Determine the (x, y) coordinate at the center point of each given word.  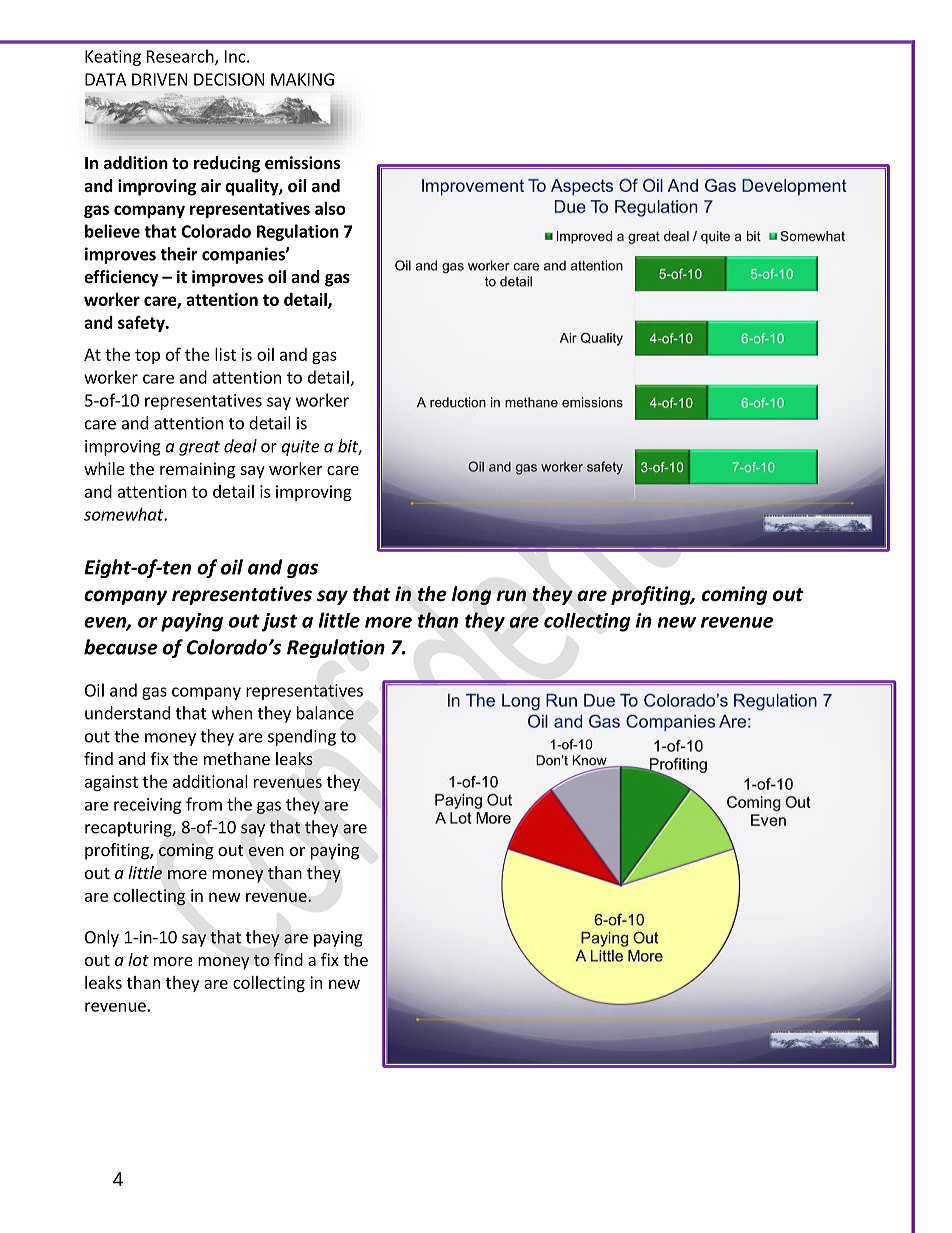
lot (138, 959)
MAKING (302, 79)
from (204, 804)
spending (302, 737)
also (330, 208)
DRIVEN (159, 79)
